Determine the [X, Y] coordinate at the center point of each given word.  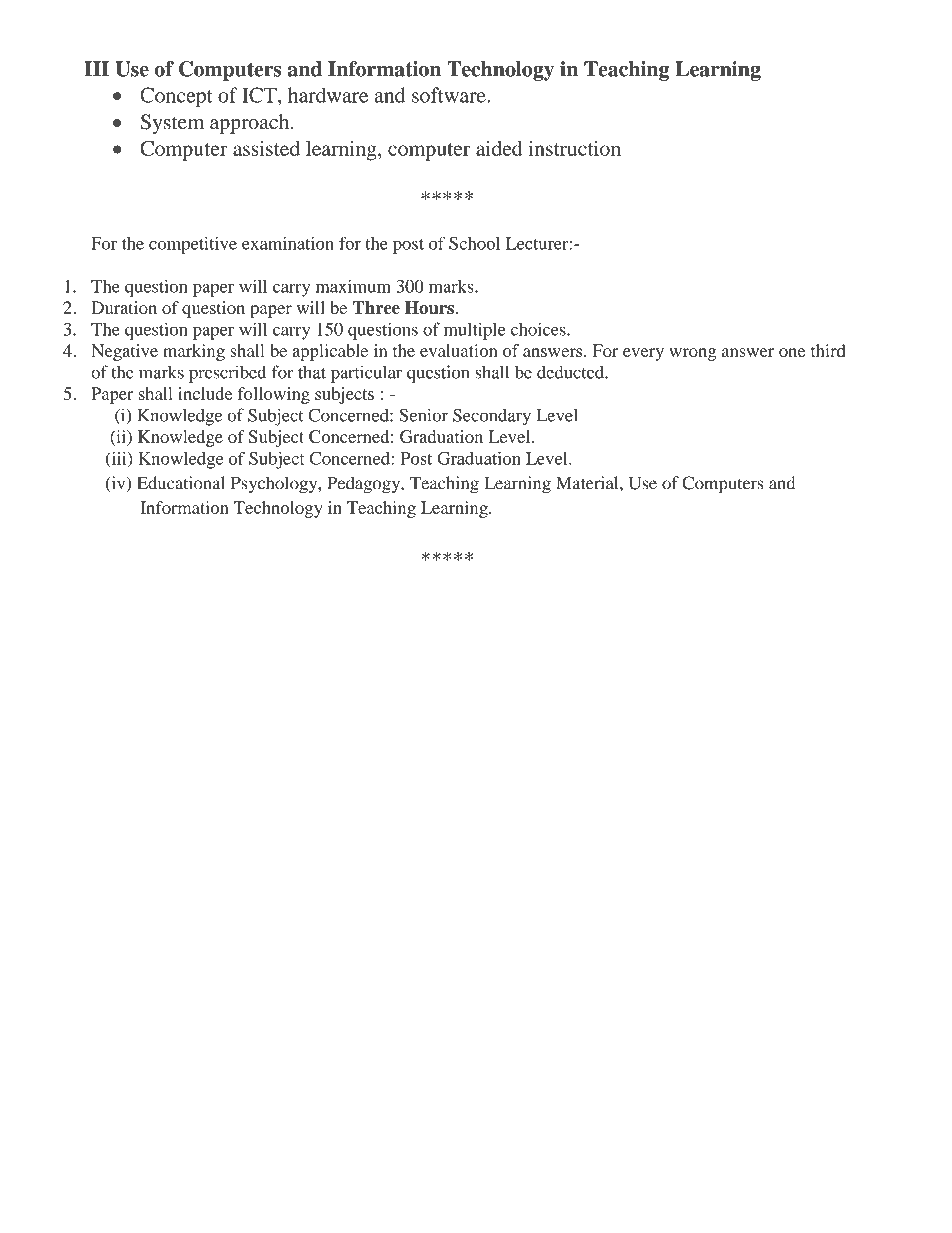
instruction [575, 148]
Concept [176, 97]
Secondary [492, 417]
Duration [124, 307]
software [450, 95]
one [792, 352]
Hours [429, 307]
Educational [181, 483]
